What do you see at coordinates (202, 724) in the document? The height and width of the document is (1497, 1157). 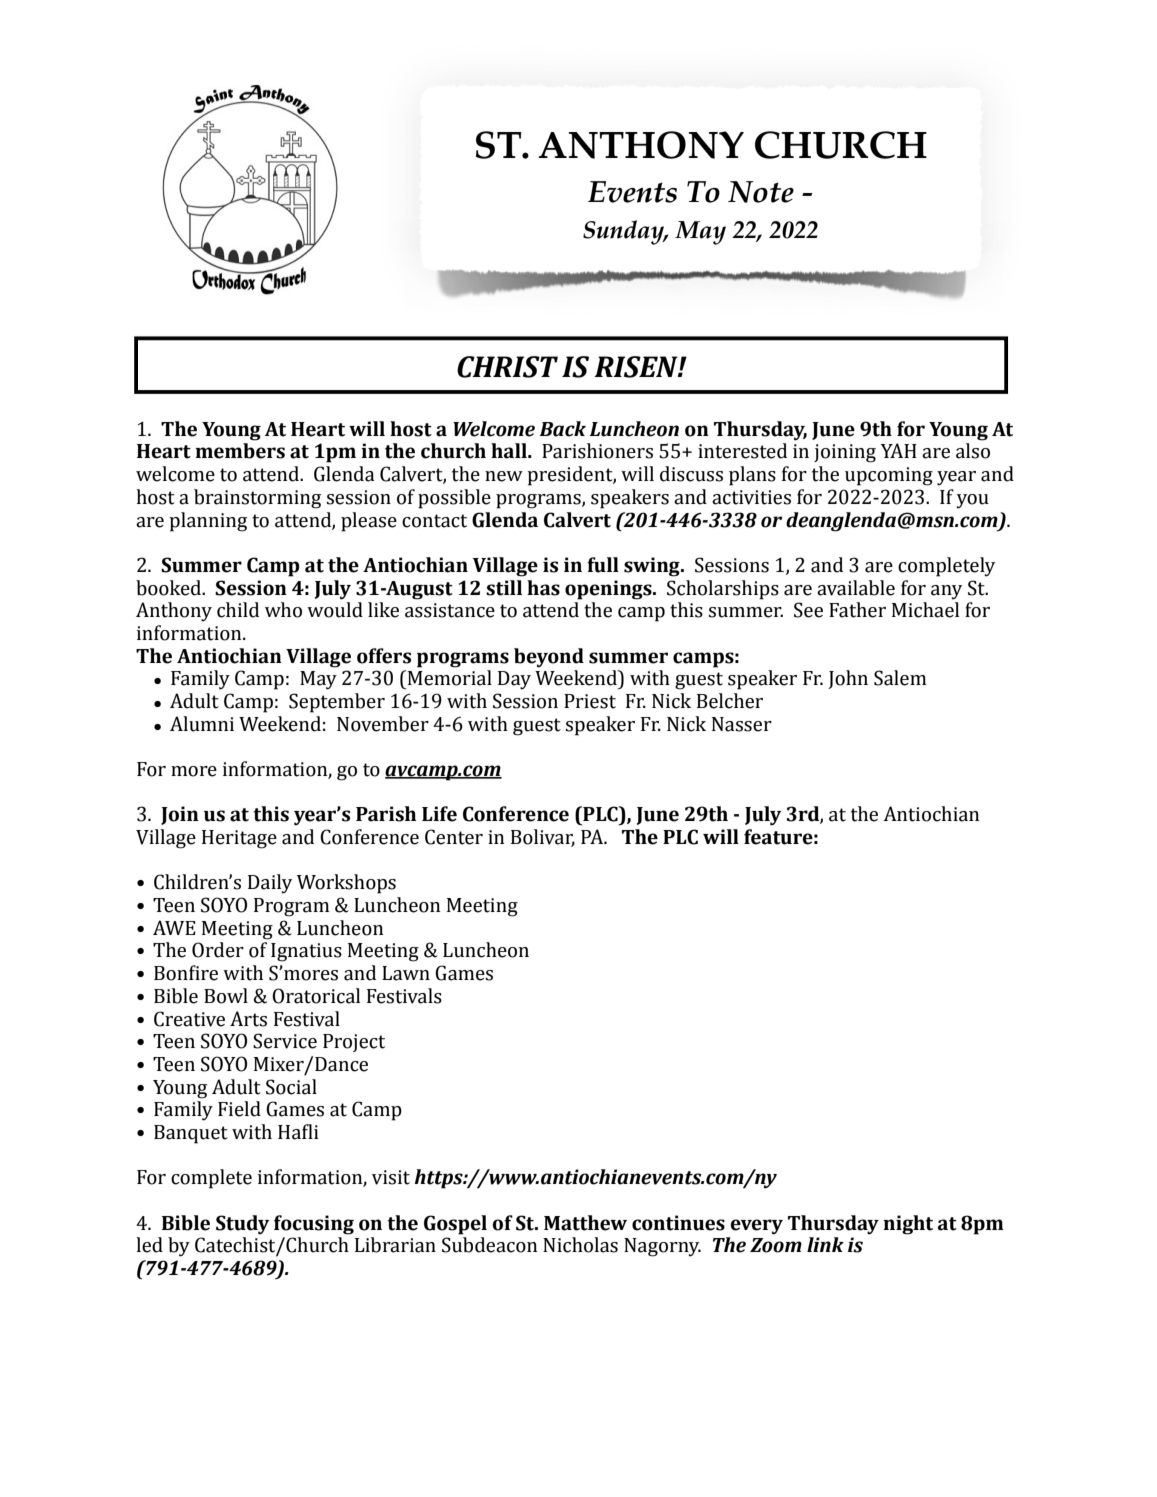 I see `Alumni` at bounding box center [202, 724].
